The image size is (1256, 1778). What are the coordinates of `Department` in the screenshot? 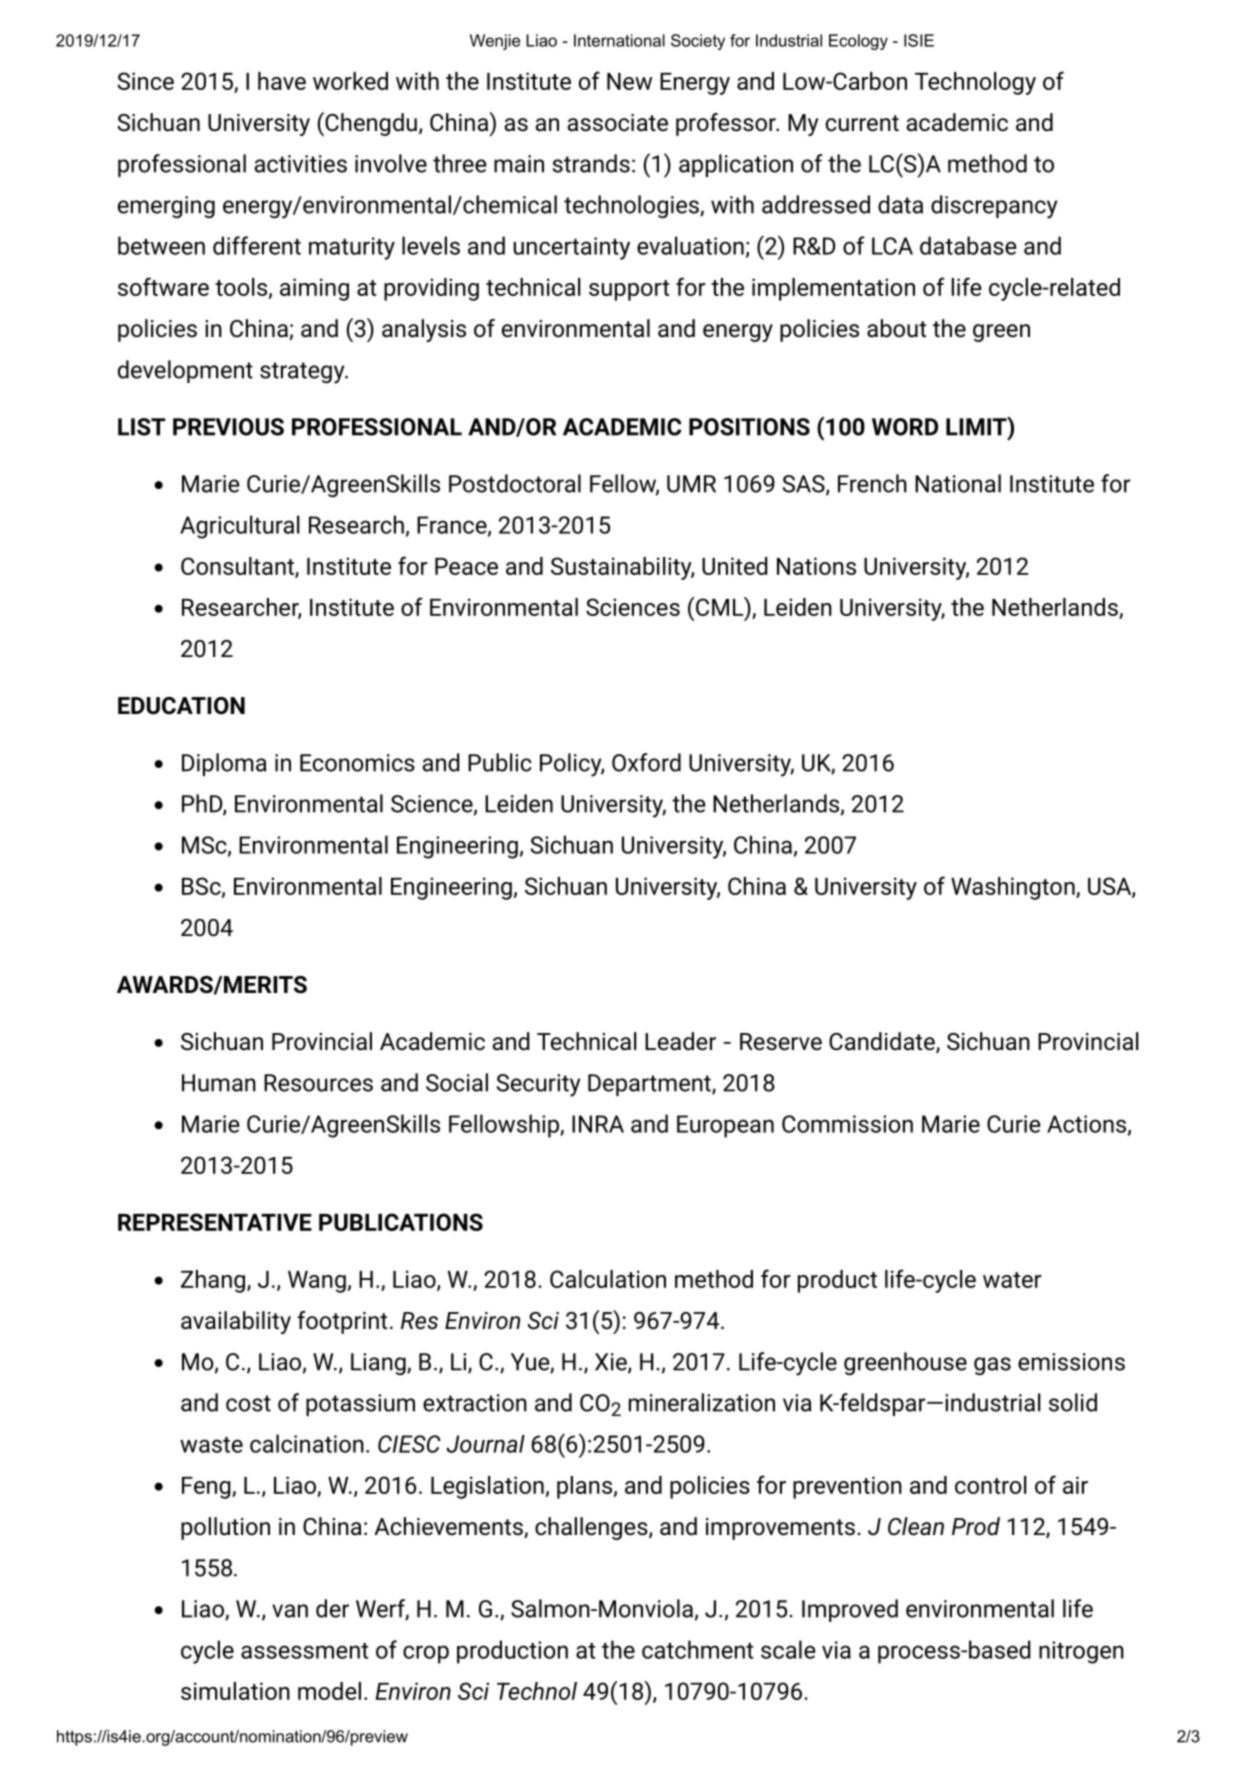 It's located at (650, 1085).
